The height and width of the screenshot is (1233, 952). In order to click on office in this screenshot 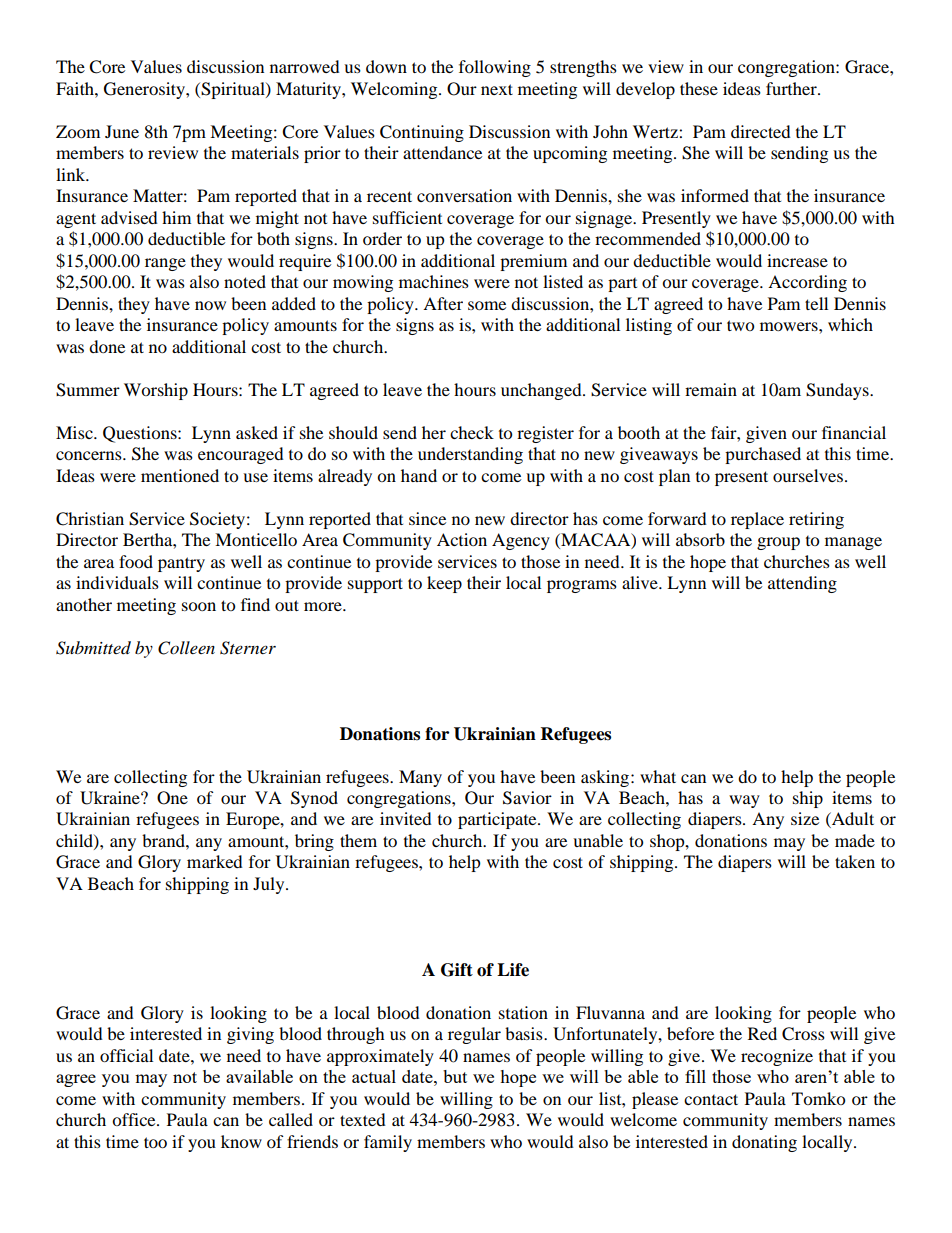, I will do `click(135, 1119)`.
